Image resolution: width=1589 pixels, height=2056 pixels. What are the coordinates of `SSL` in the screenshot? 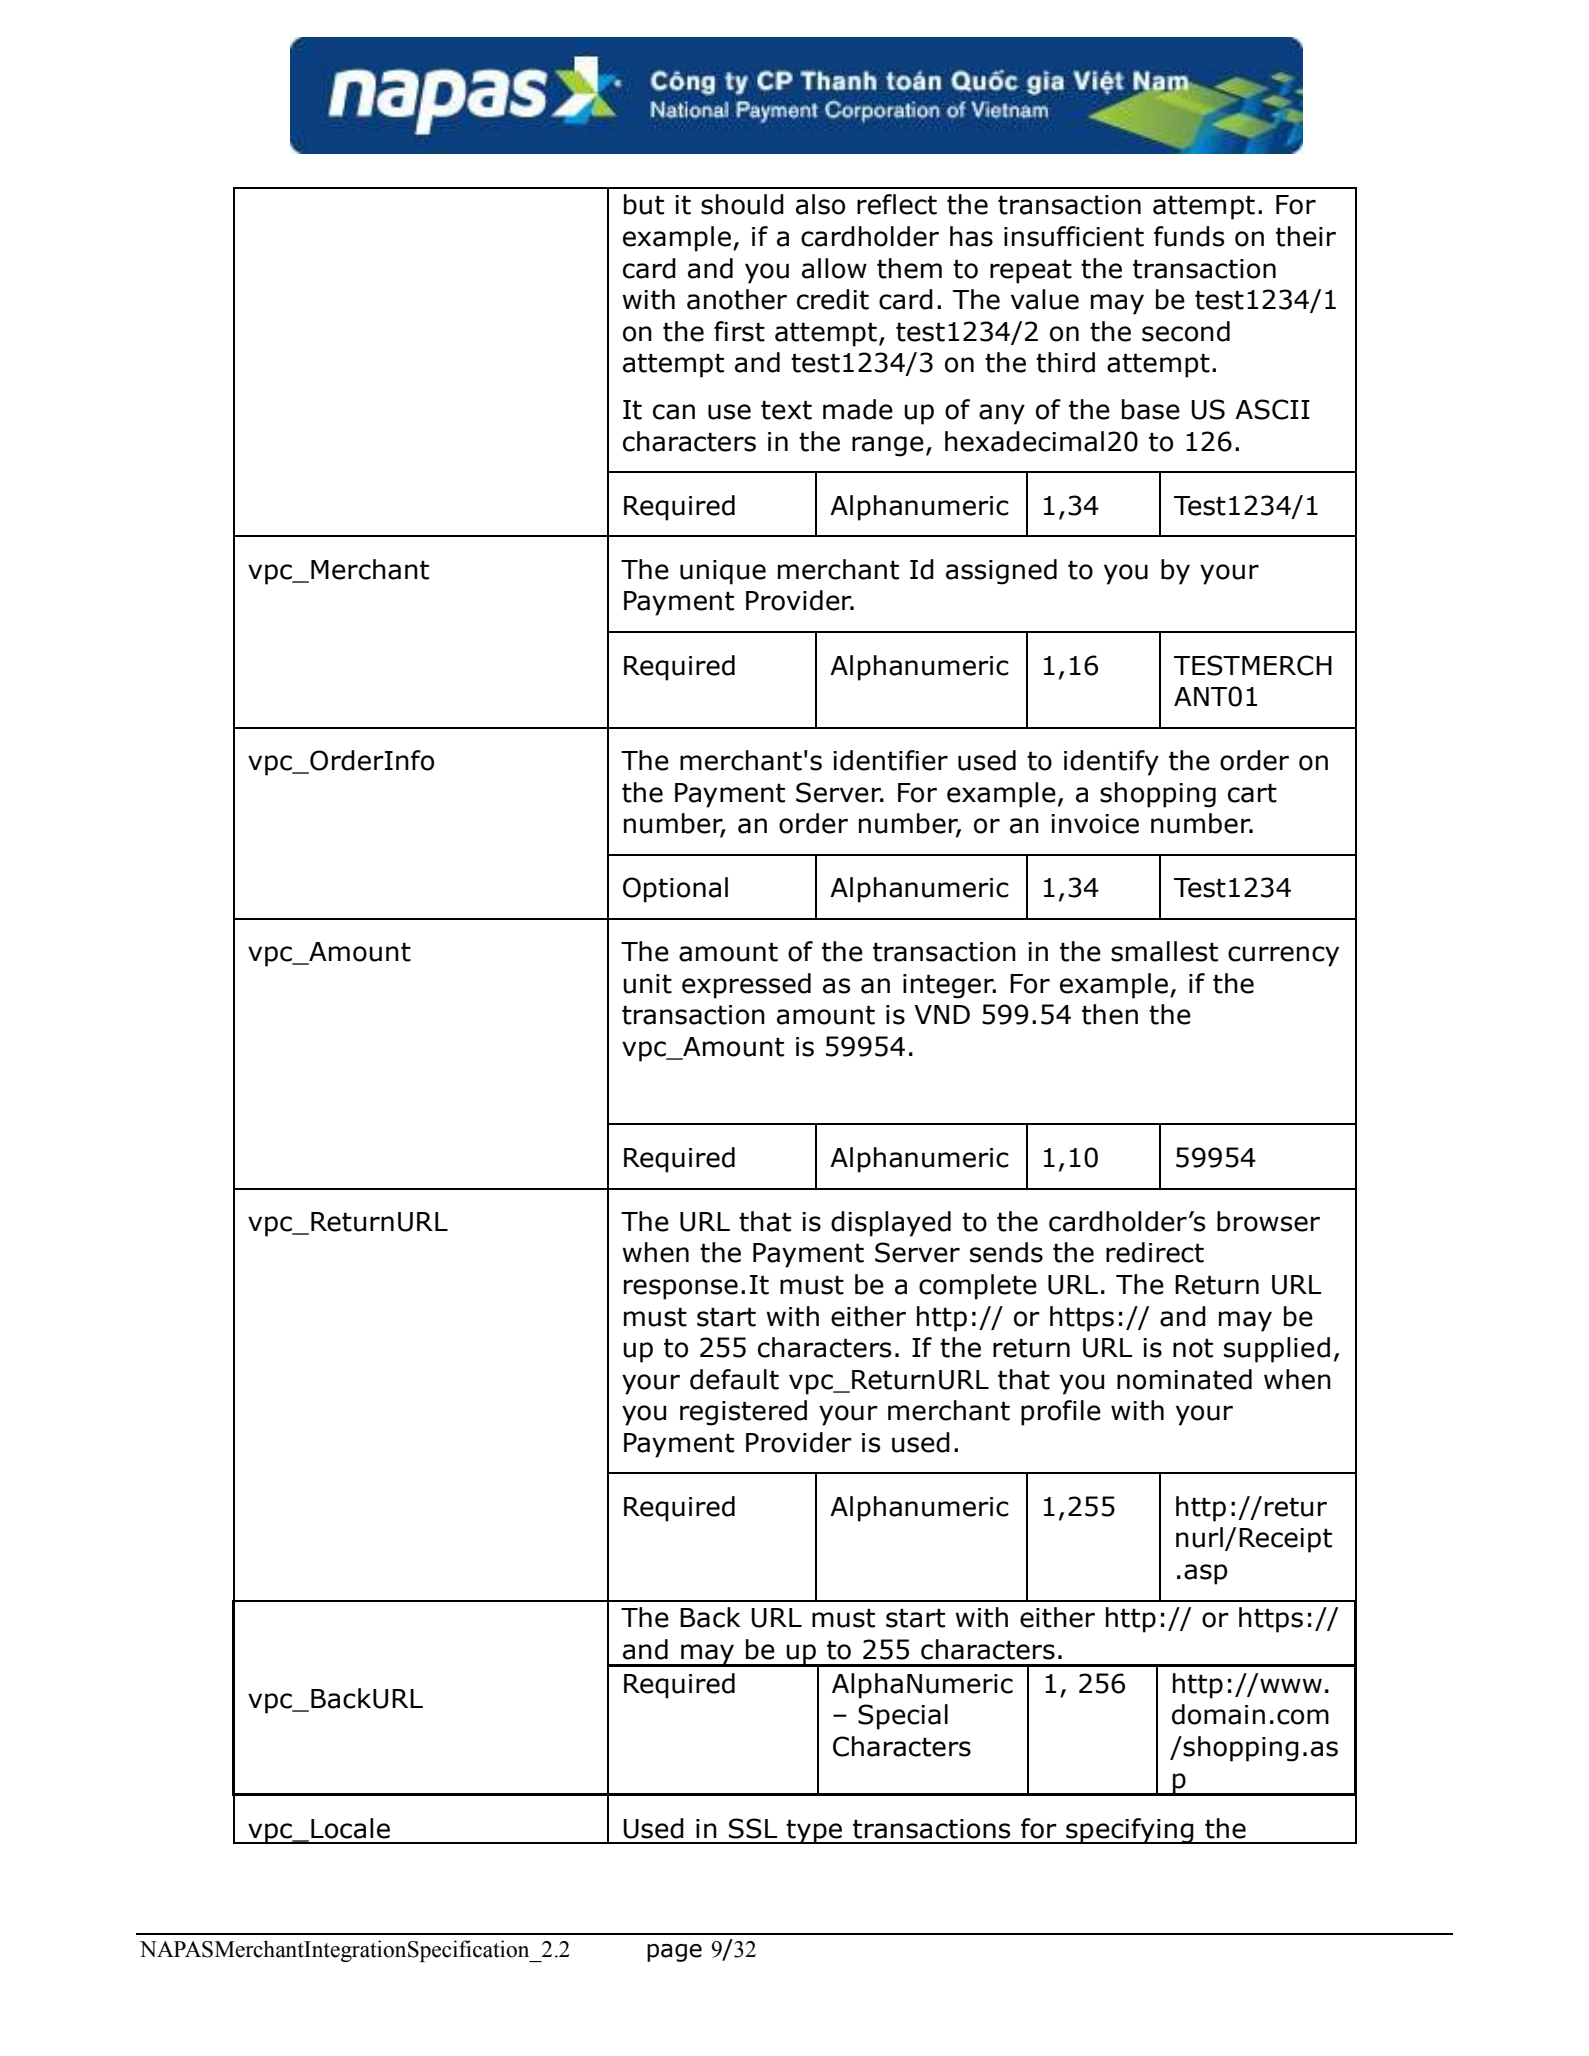 It's located at (753, 1828).
